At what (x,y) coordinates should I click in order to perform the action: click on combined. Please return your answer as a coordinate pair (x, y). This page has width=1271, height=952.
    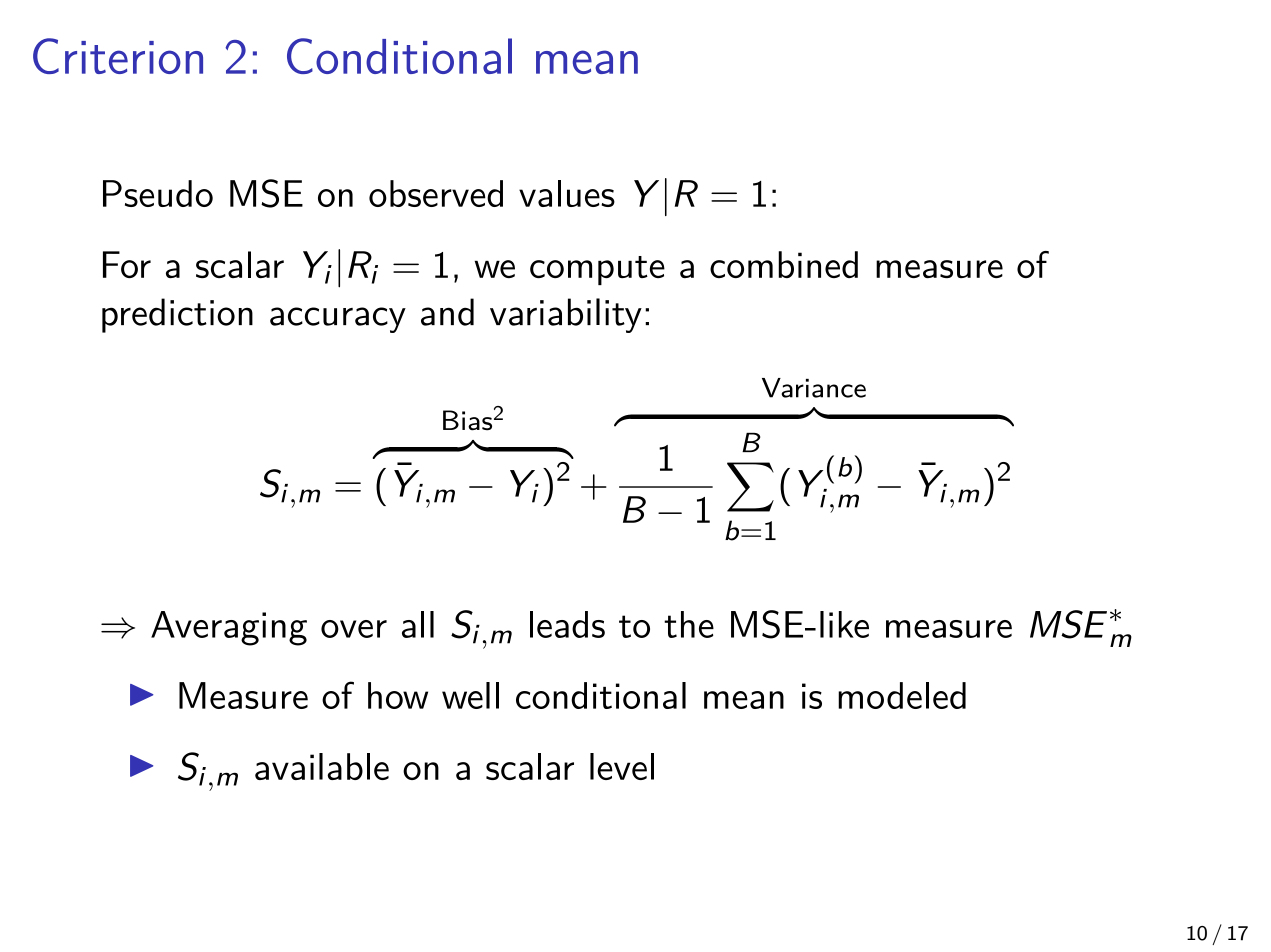
    Looking at the image, I should click on (784, 264).
